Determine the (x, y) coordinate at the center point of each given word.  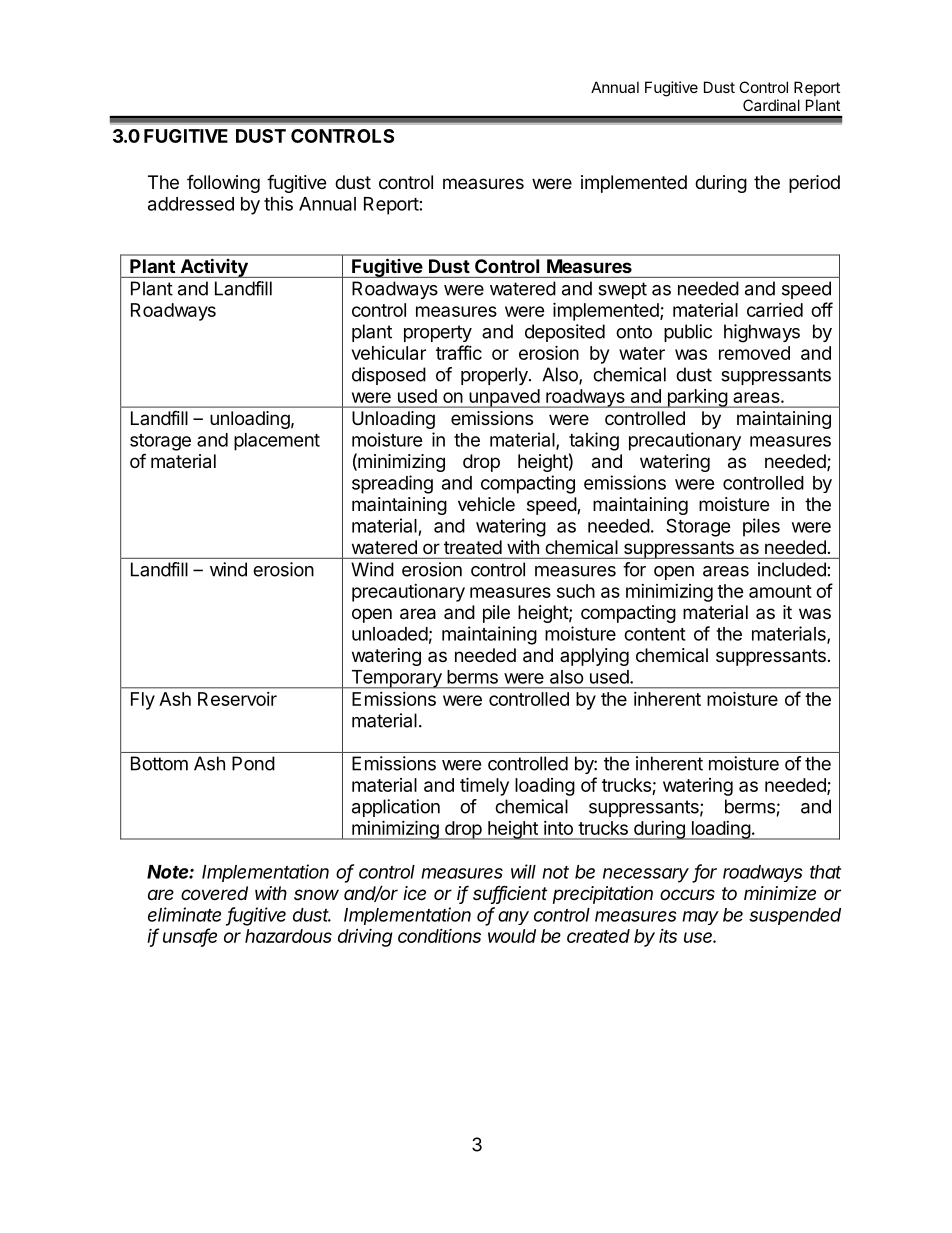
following (223, 183)
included (792, 569)
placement (277, 442)
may (700, 918)
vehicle (486, 504)
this (278, 203)
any (513, 918)
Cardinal (771, 105)
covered (214, 893)
